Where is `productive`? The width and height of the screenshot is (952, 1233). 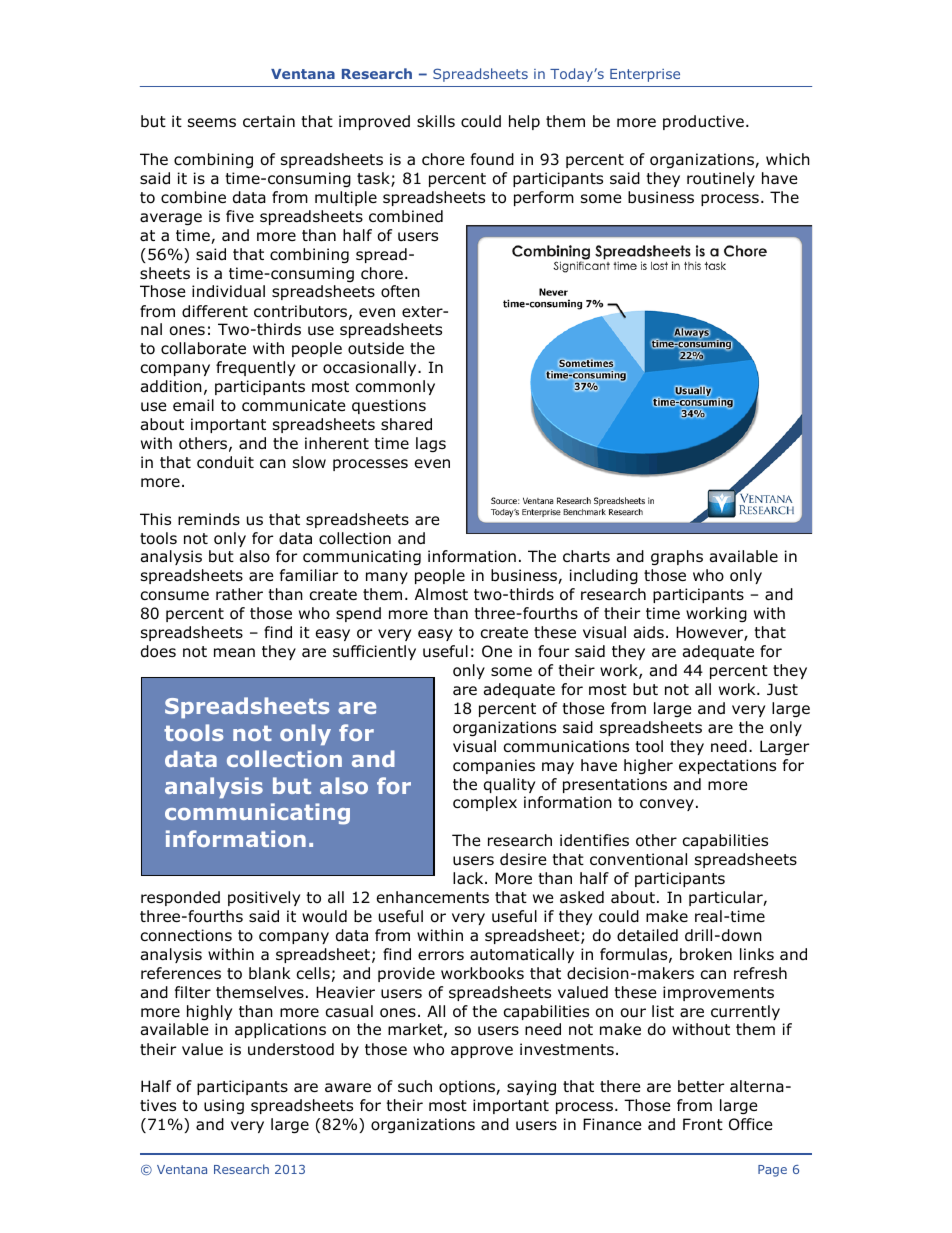
productive is located at coordinates (703, 122).
